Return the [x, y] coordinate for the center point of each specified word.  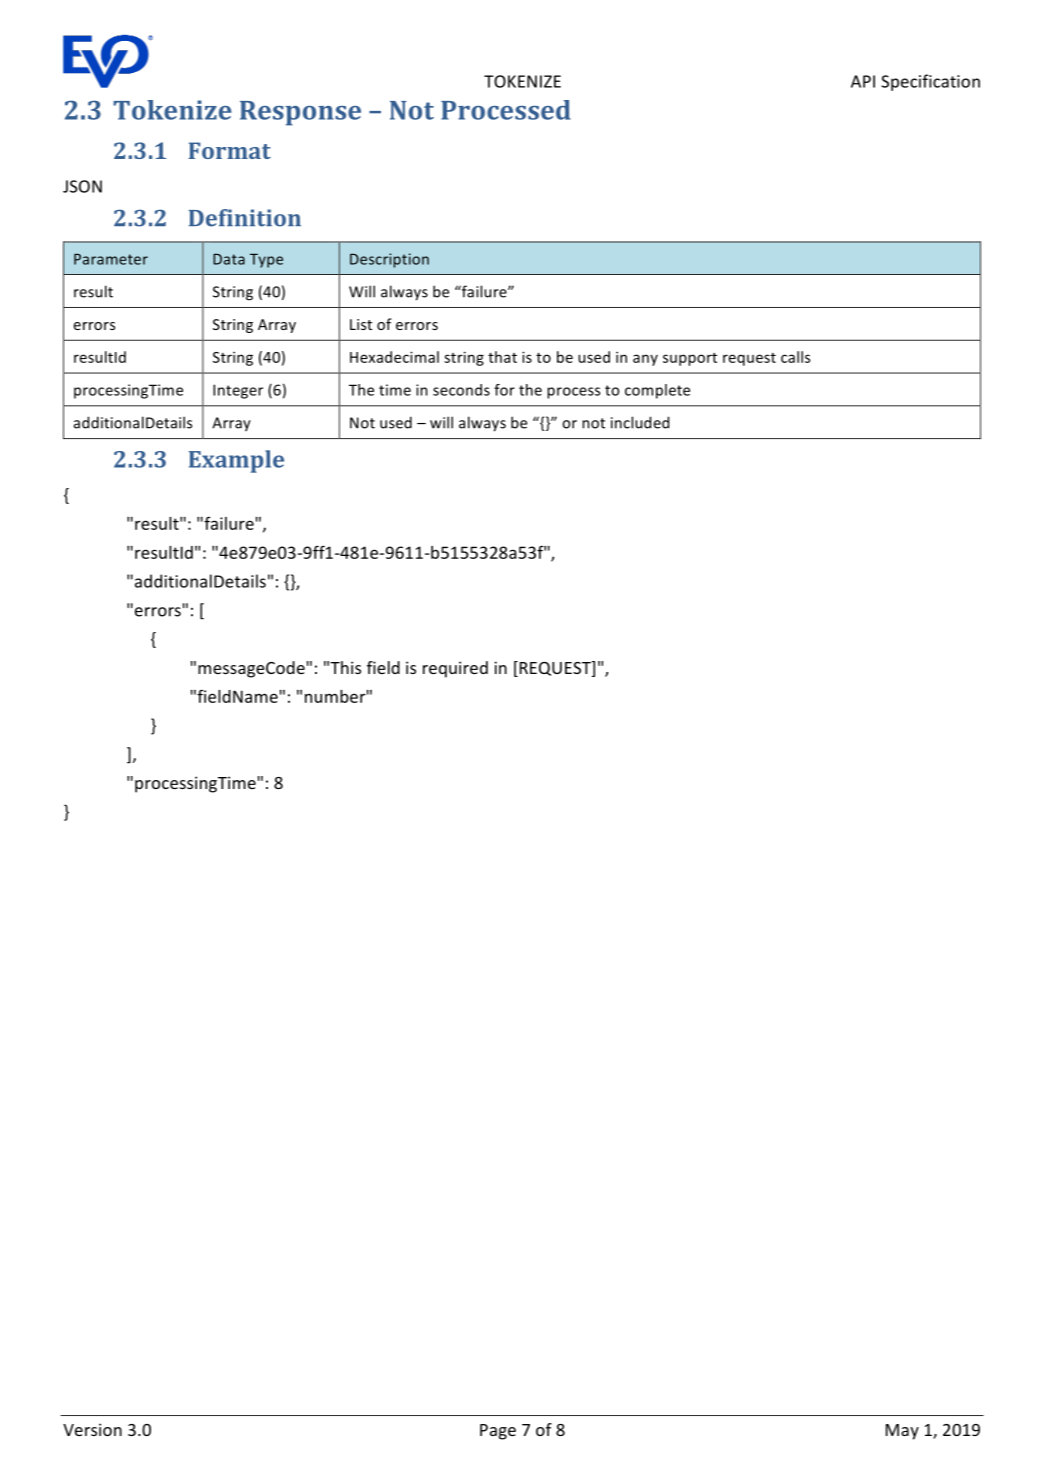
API [863, 81]
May [902, 1432]
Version [92, 1429]
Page [498, 1432]
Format [230, 150]
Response [300, 113]
